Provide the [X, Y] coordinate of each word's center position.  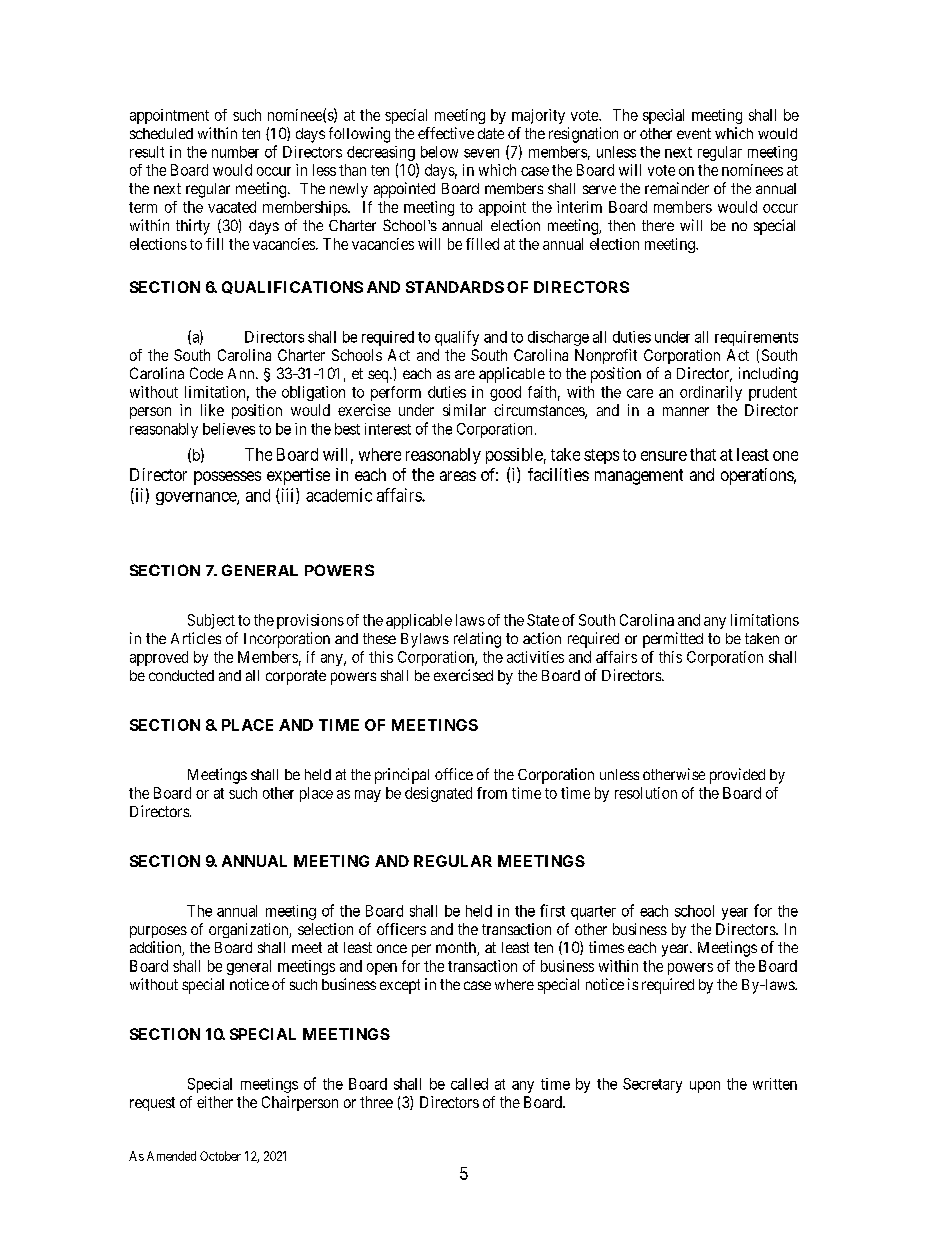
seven [481, 153]
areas [458, 476]
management [639, 477]
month [457, 949]
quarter [593, 913]
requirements [756, 338]
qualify [457, 338]
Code [206, 373]
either [215, 1102]
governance [197, 498]
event [694, 133]
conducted [181, 675]
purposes [158, 932]
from [492, 793]
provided [737, 776]
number [235, 152]
